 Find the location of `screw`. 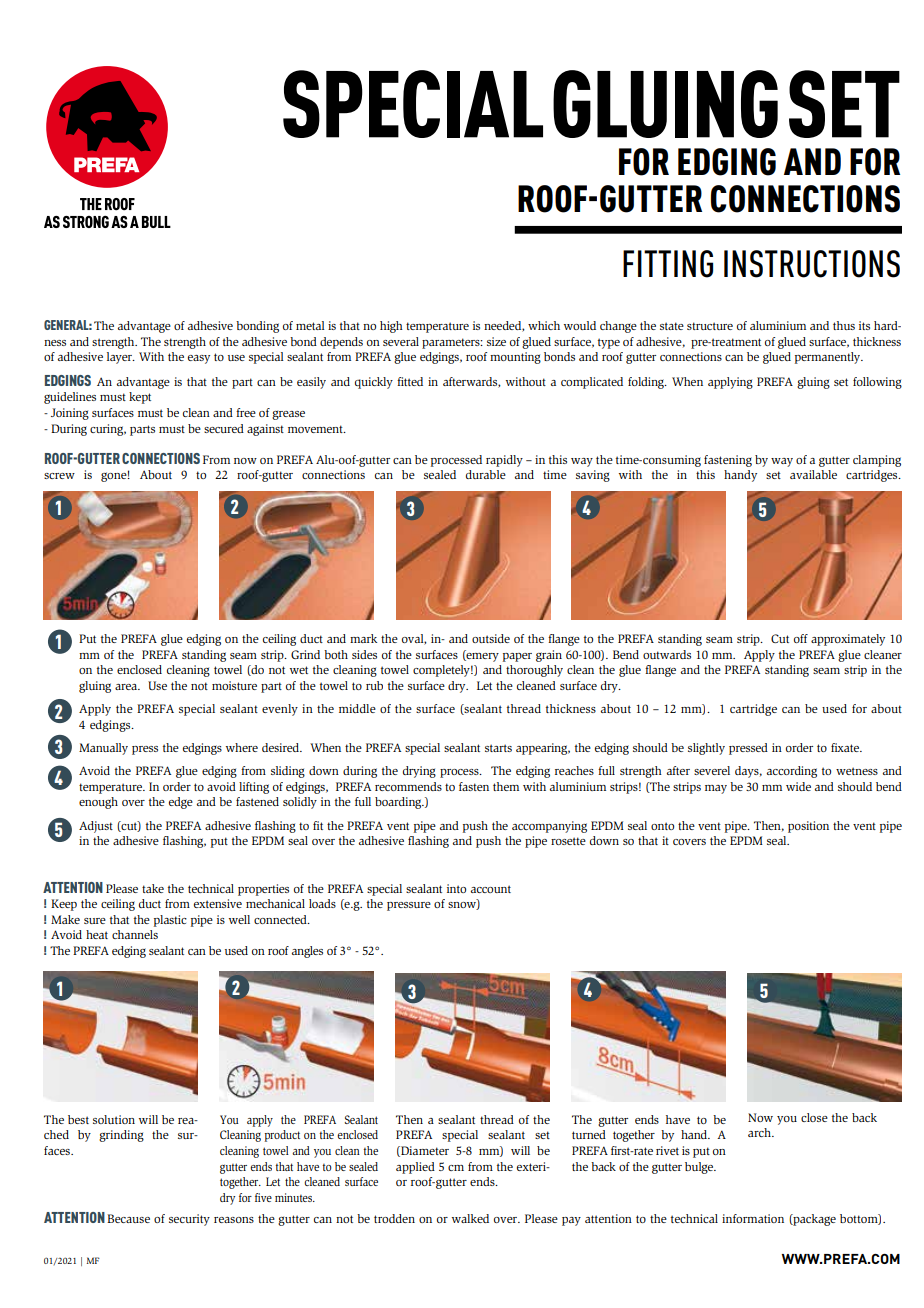

screw is located at coordinates (59, 476).
